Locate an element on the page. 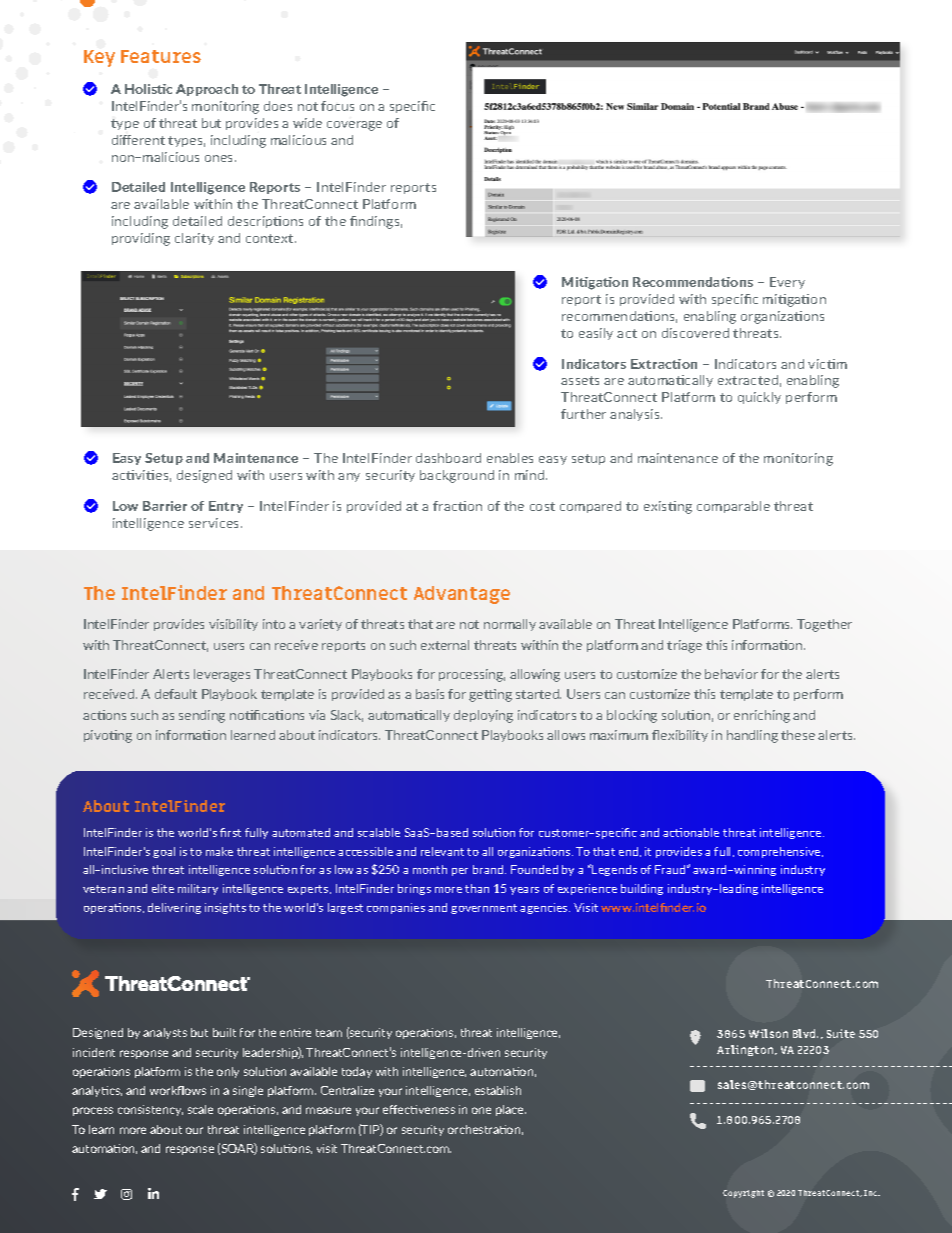  comprehensive is located at coordinates (780, 852).
